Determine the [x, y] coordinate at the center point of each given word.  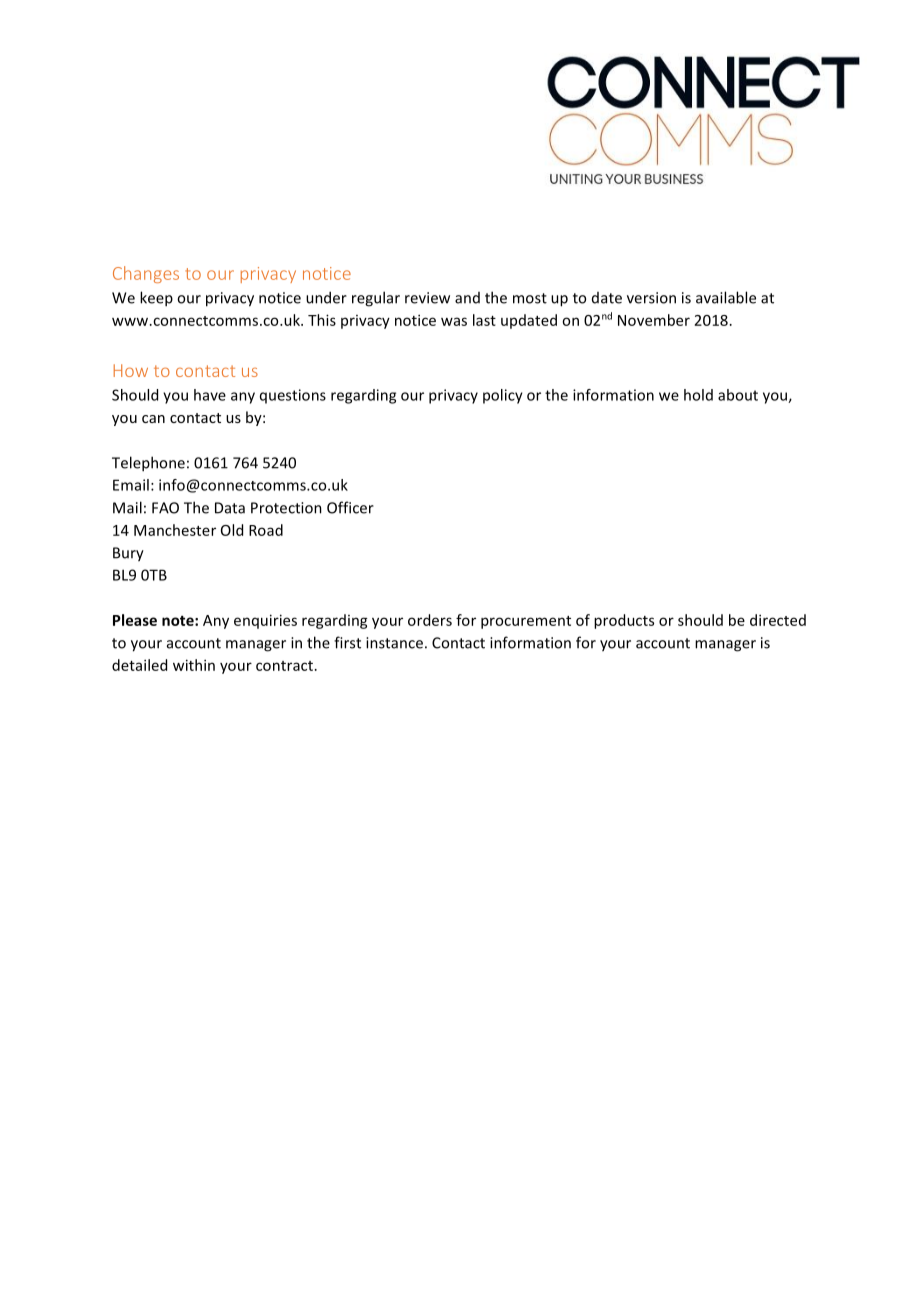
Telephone [148, 464]
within [194, 665]
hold [698, 395]
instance [394, 643]
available [726, 297]
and [467, 298]
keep [156, 299]
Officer [350, 507]
